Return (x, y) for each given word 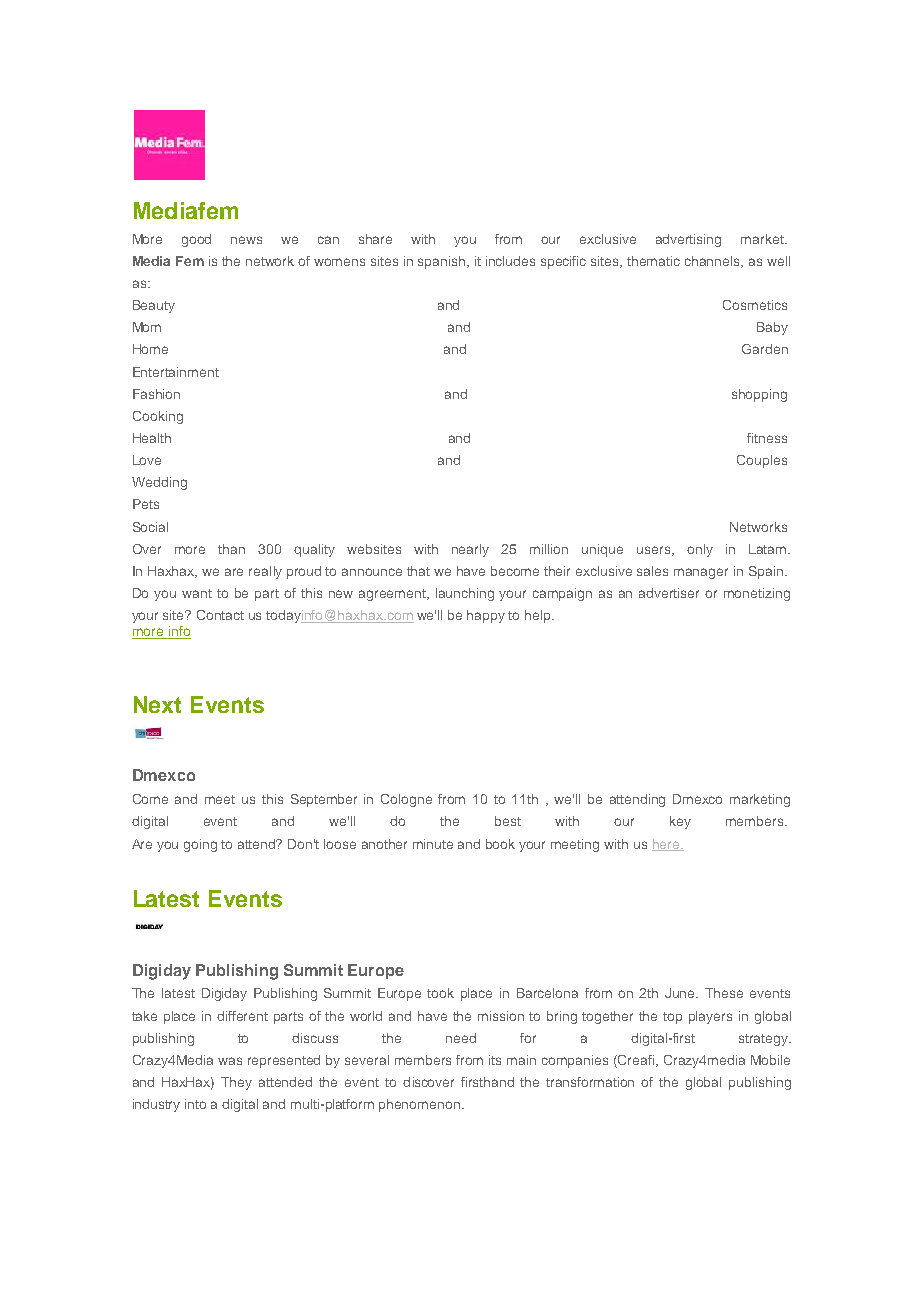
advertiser (669, 593)
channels (714, 262)
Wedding (159, 483)
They (236, 1083)
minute (433, 844)
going (200, 845)
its (495, 1060)
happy (486, 616)
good (196, 240)
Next (157, 704)
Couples (762, 461)
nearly (470, 550)
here (667, 845)
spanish (443, 262)
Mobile (770, 1060)
